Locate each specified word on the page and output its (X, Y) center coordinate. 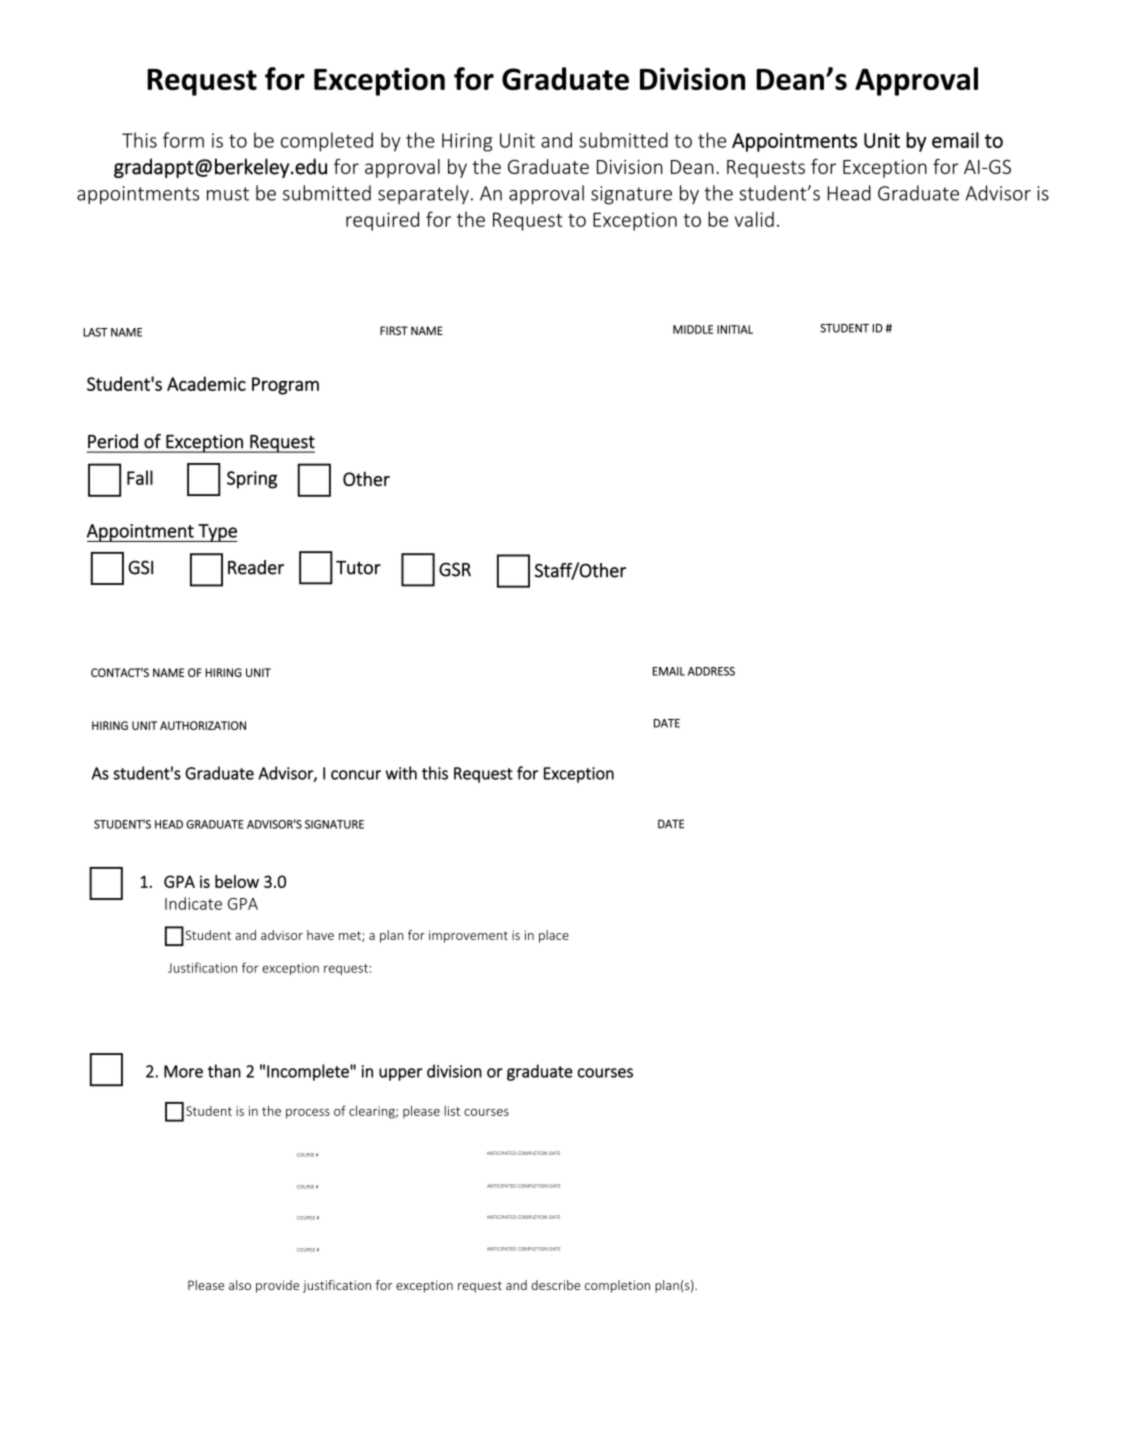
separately (423, 194)
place (554, 936)
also (240, 1285)
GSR (455, 569)
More (183, 1071)
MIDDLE (693, 329)
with (401, 773)
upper (401, 1074)
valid (754, 219)
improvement (468, 936)
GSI (140, 567)
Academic (206, 383)
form (183, 140)
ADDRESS (711, 671)
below (237, 881)
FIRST (394, 330)
